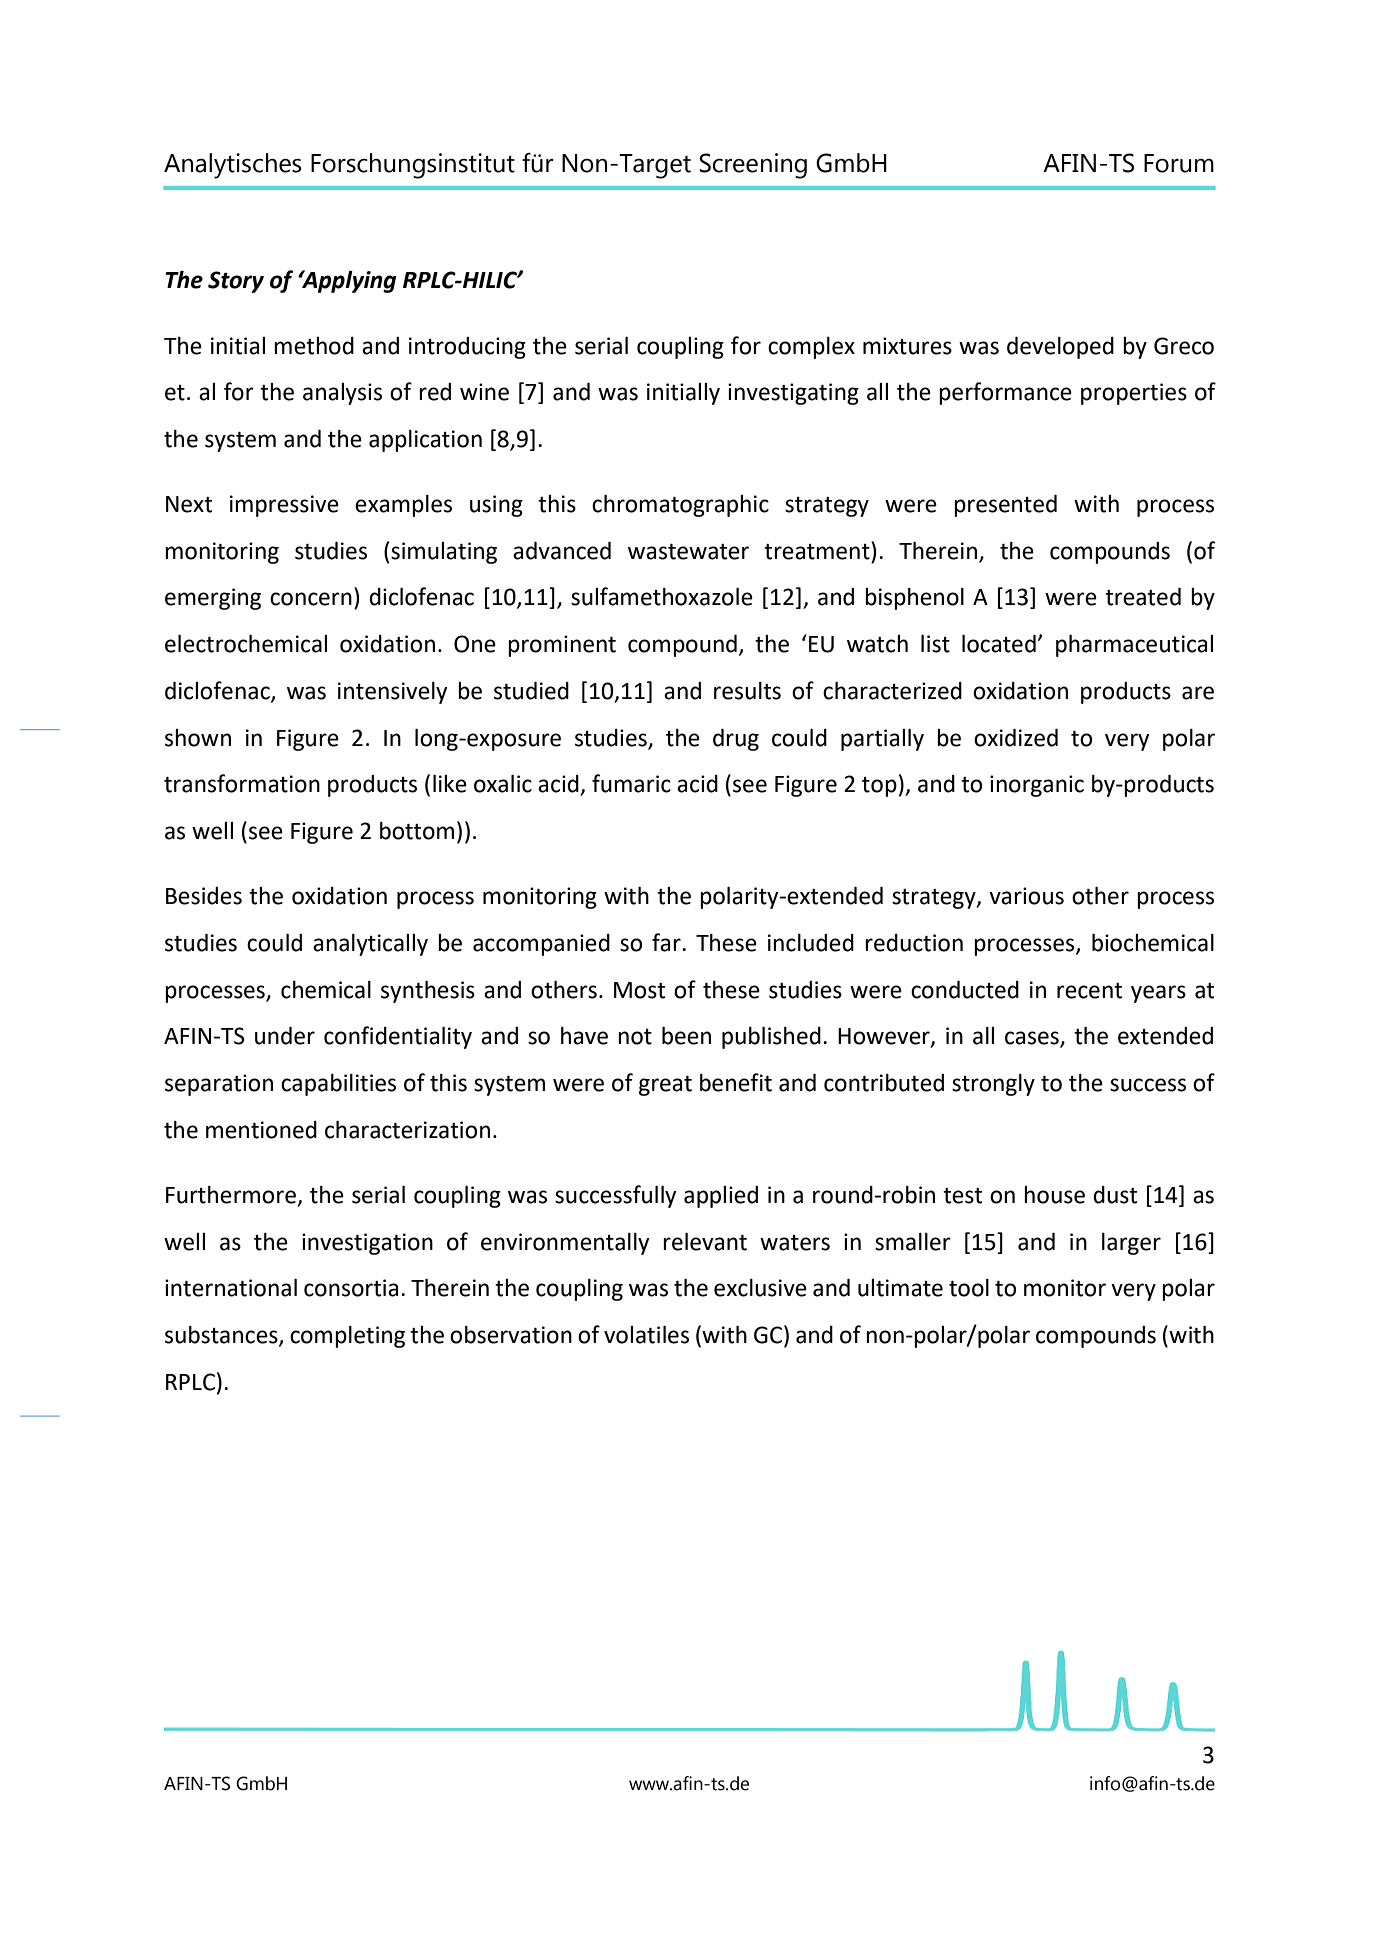  Describe the element at coordinates (1033, 1039) in the screenshot. I see `cases` at that location.
